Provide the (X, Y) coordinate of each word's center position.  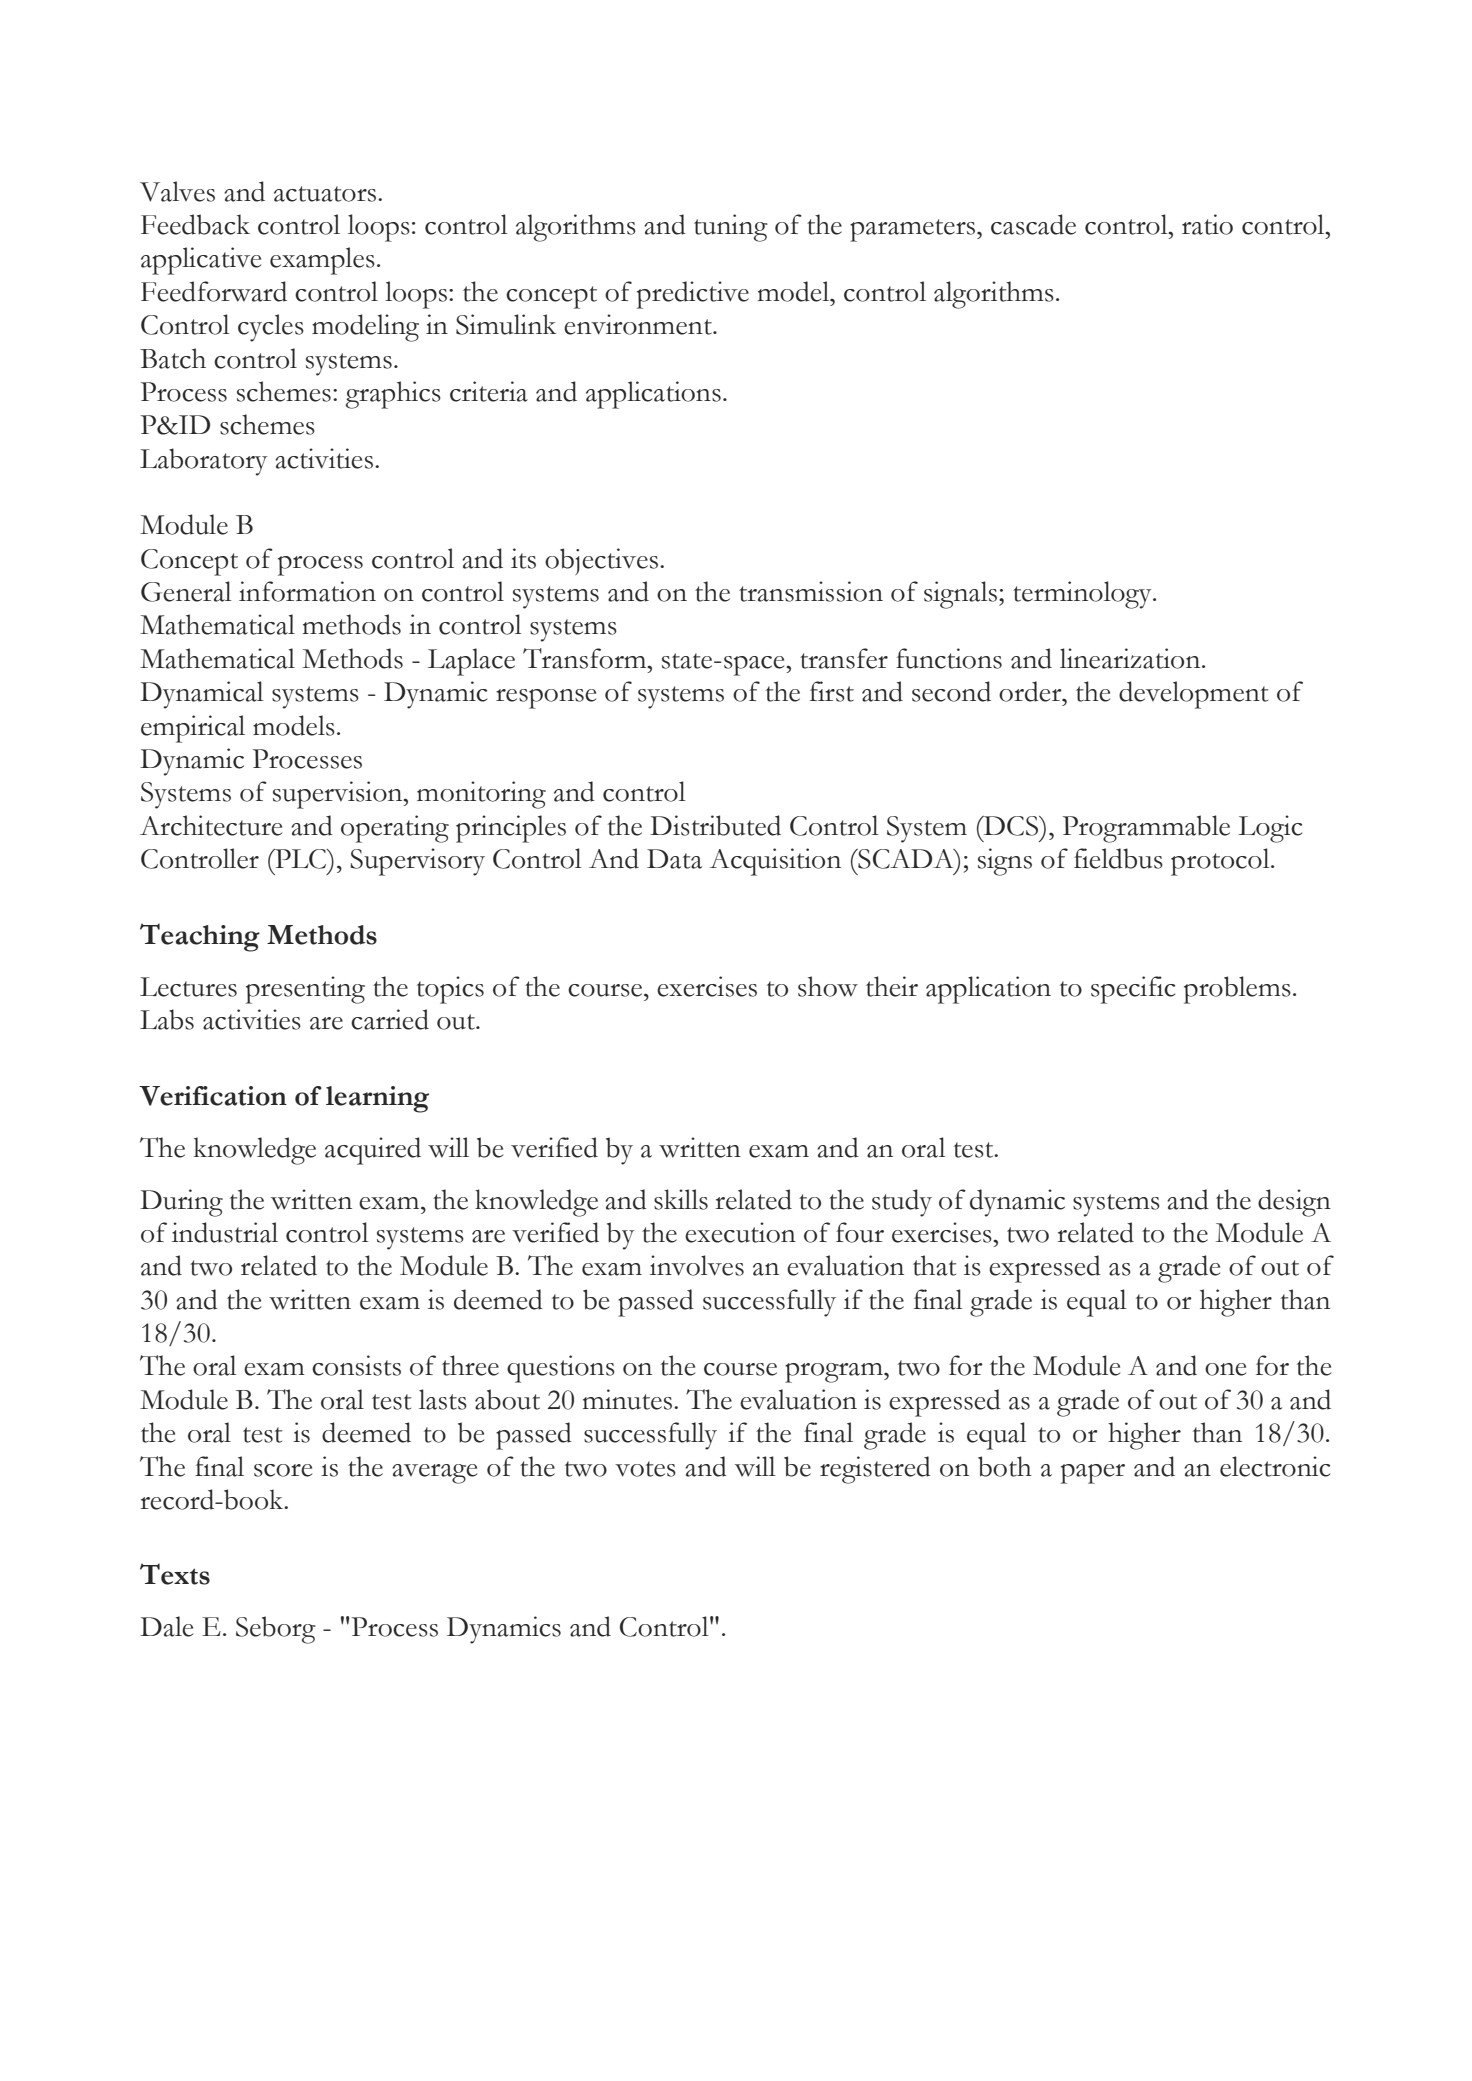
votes (645, 1469)
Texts (175, 1574)
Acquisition (775, 862)
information (307, 591)
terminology (1083, 595)
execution (740, 1232)
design (1294, 1203)
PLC (301, 859)
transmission (811, 591)
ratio (1207, 224)
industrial (225, 1232)
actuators (325, 194)
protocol (1221, 862)
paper (1093, 1474)
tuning (731, 228)
